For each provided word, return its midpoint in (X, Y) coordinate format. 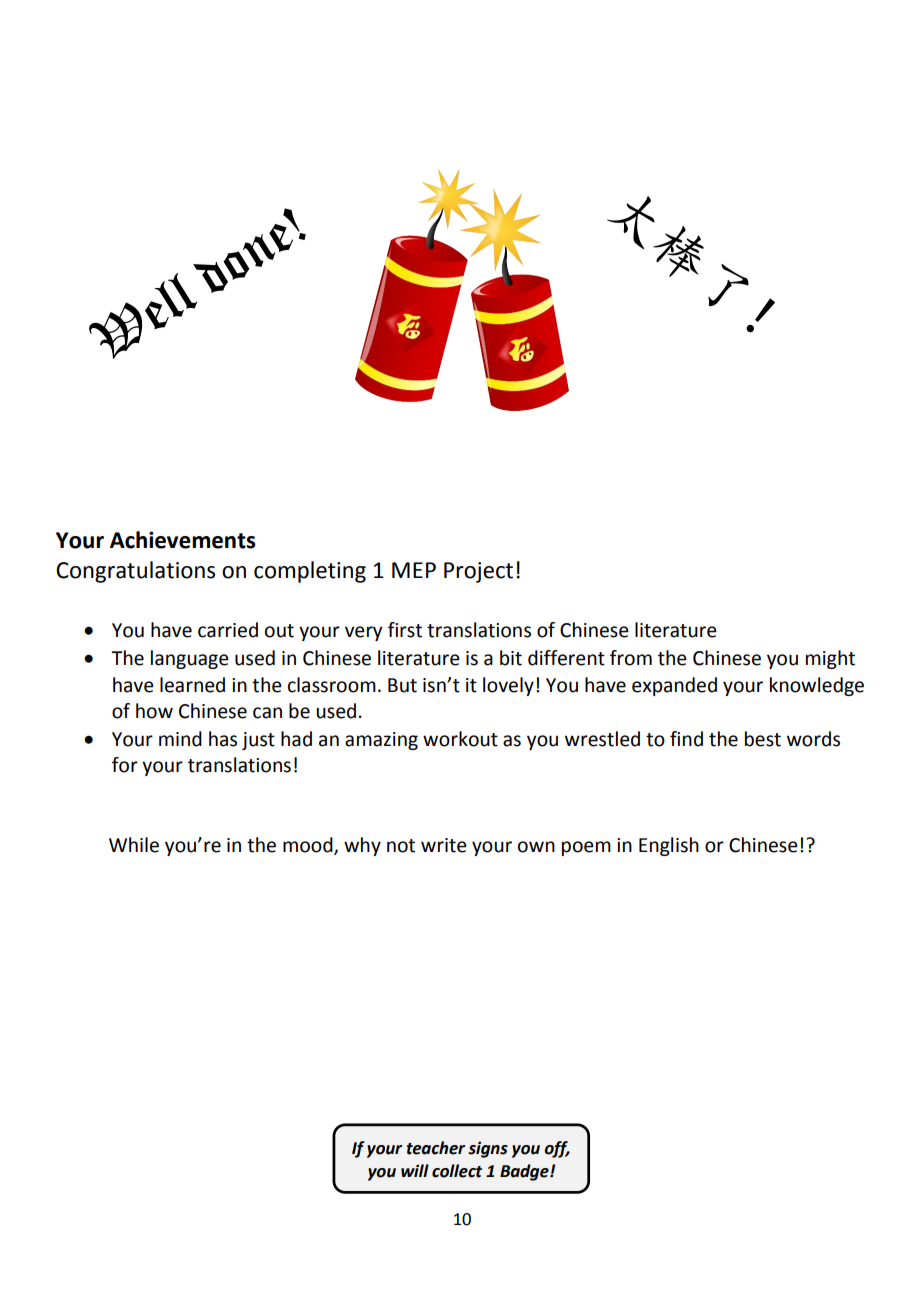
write (444, 845)
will (415, 1170)
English (669, 846)
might (830, 659)
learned (192, 685)
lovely (508, 686)
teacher (435, 1148)
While (134, 845)
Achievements (183, 540)
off (557, 1149)
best (763, 739)
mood (309, 846)
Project (478, 572)
